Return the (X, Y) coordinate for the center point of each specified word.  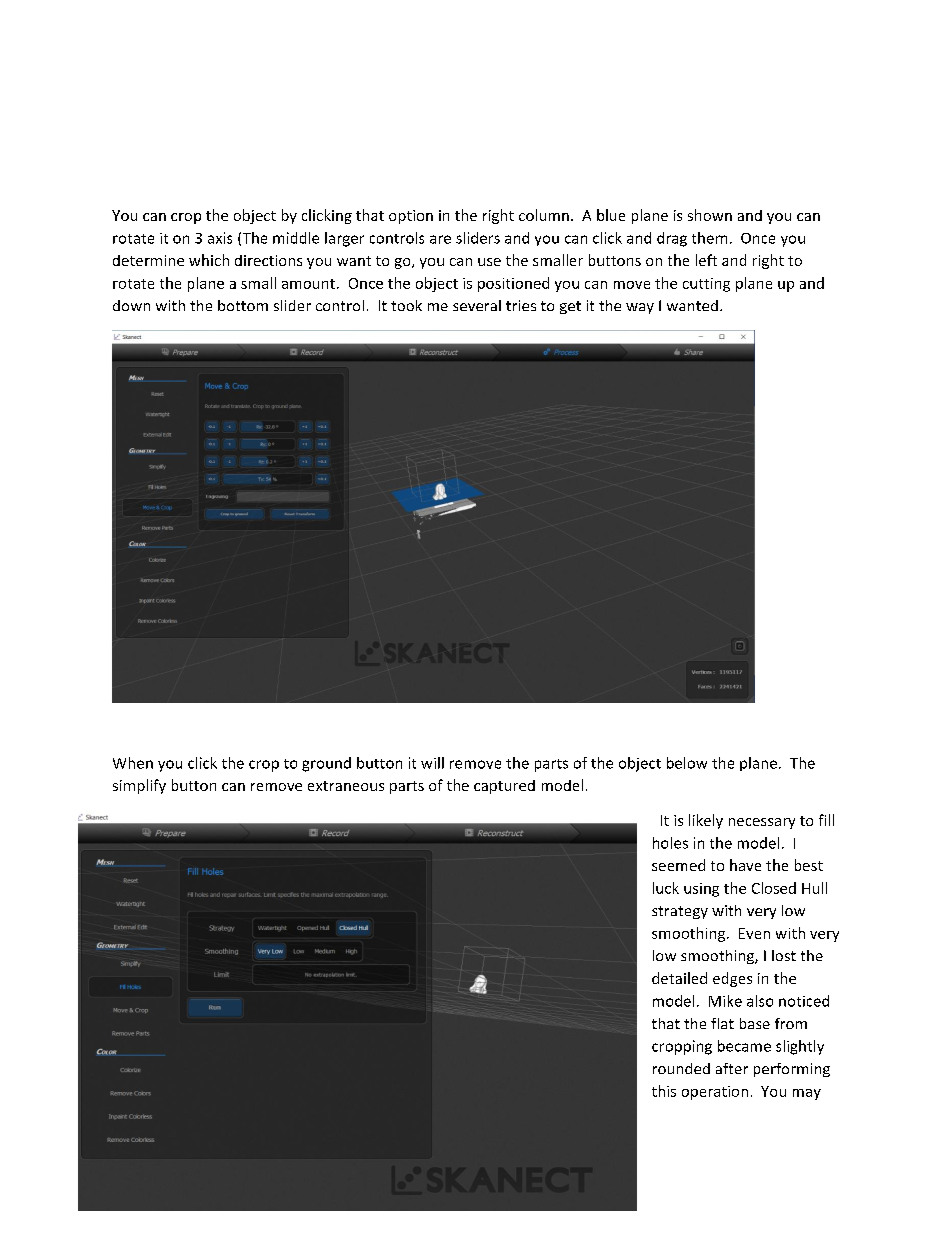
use (489, 262)
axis (220, 238)
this (664, 1091)
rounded (681, 1068)
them (709, 238)
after (732, 1068)
